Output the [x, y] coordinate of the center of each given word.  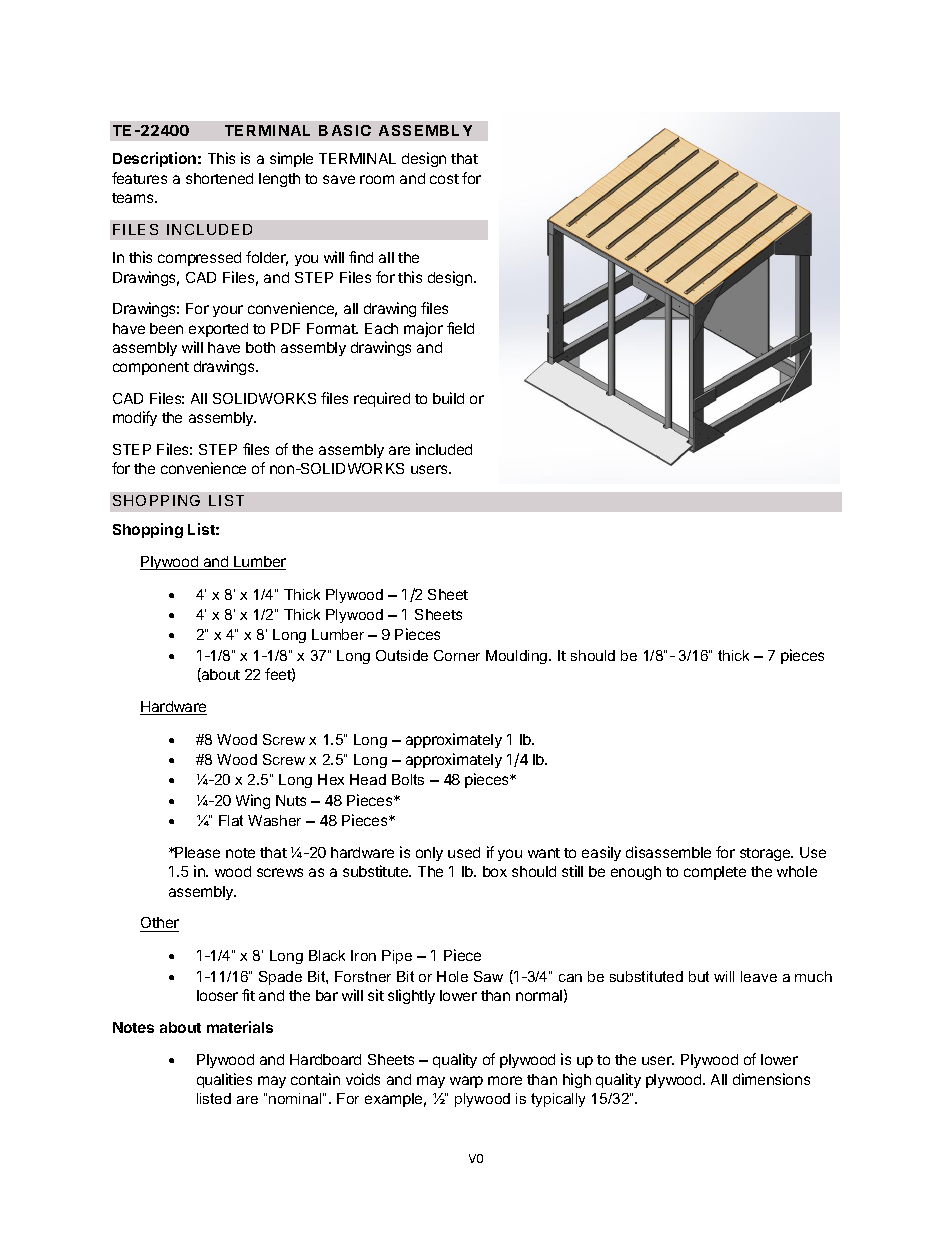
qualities [224, 1080]
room [377, 179]
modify [135, 418]
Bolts [408, 779]
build [448, 398]
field [460, 328]
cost [444, 179]
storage [766, 854]
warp [466, 1082]
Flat [231, 820]
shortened [219, 178]
